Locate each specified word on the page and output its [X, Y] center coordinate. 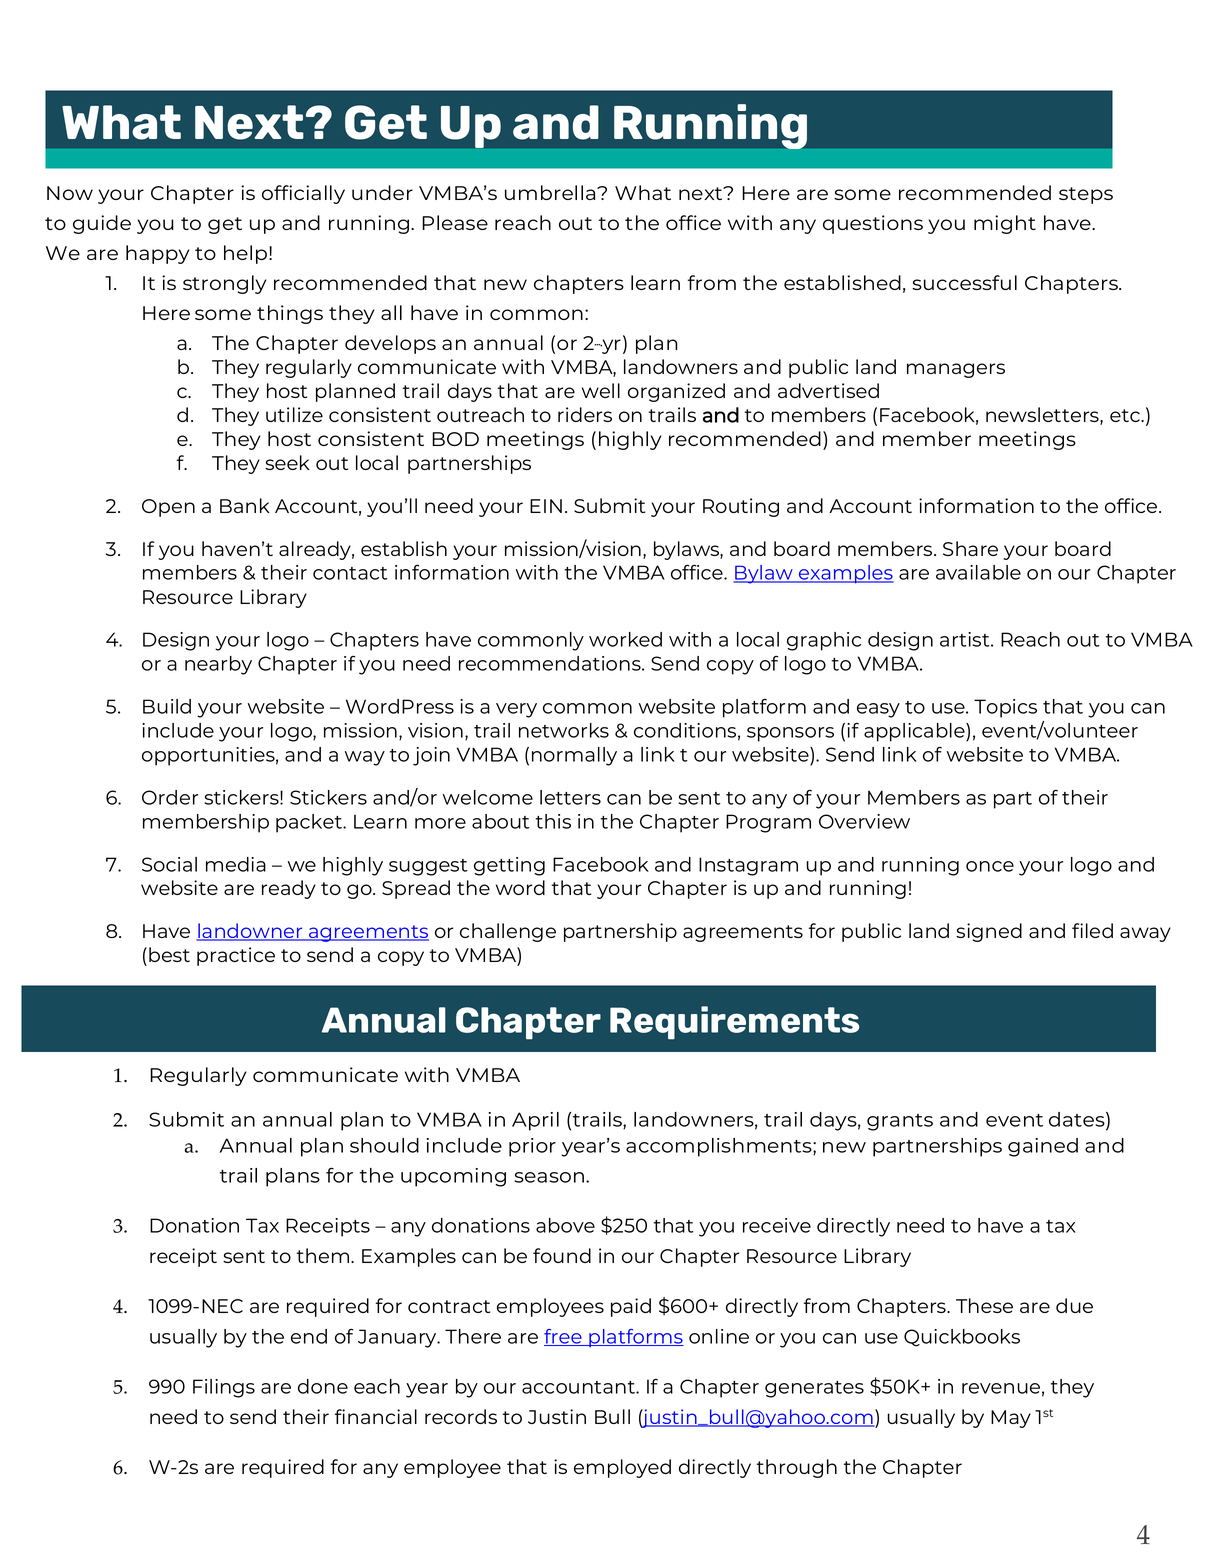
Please [455, 222]
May [1011, 1419]
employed [622, 1468]
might [1005, 224]
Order [170, 797]
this [553, 821]
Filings [224, 1388]
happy [158, 254]
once [990, 866]
